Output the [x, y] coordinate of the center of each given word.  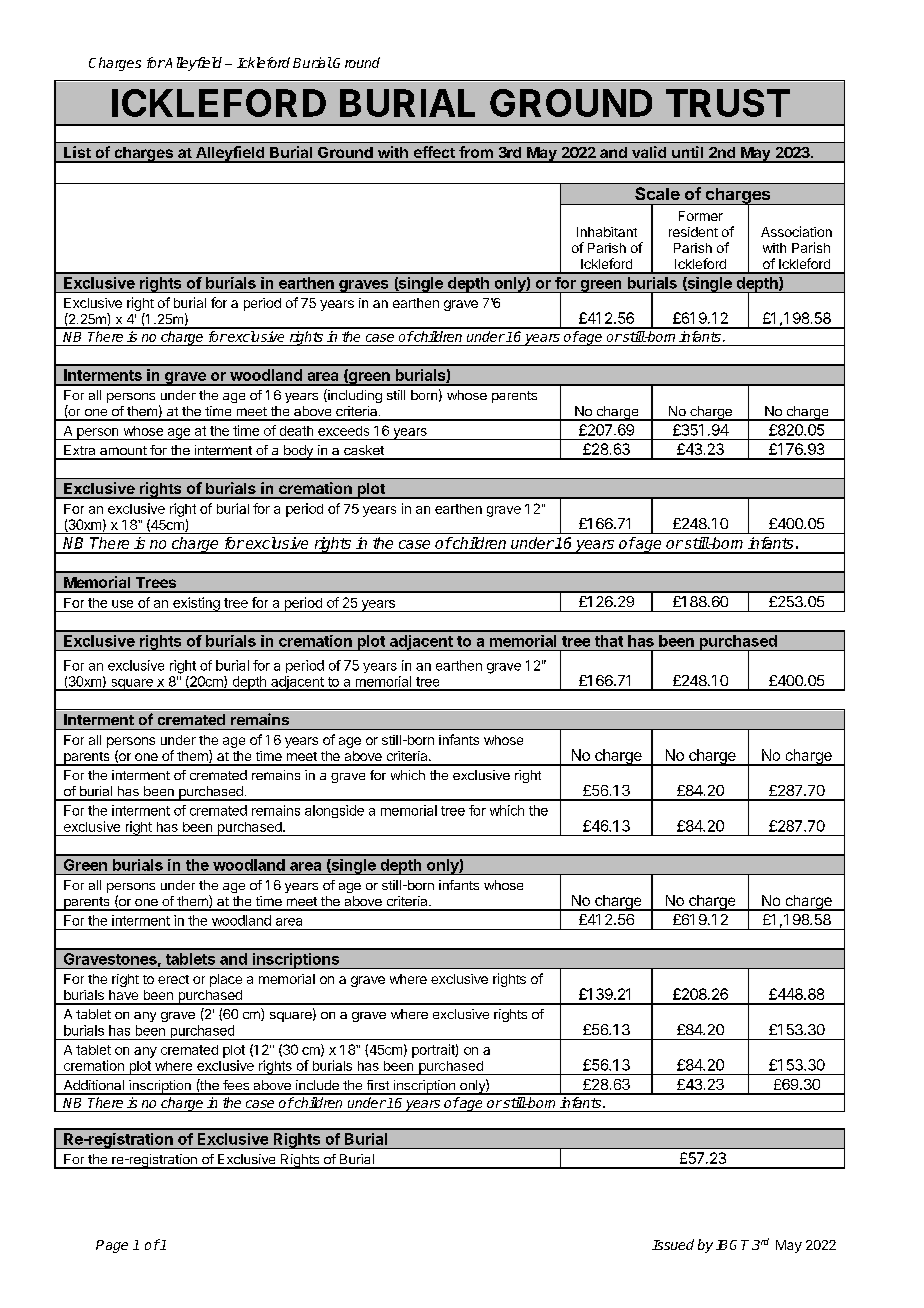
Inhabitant [607, 232]
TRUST [728, 103]
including [354, 396]
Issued [673, 1244]
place [226, 980]
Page [112, 1246]
